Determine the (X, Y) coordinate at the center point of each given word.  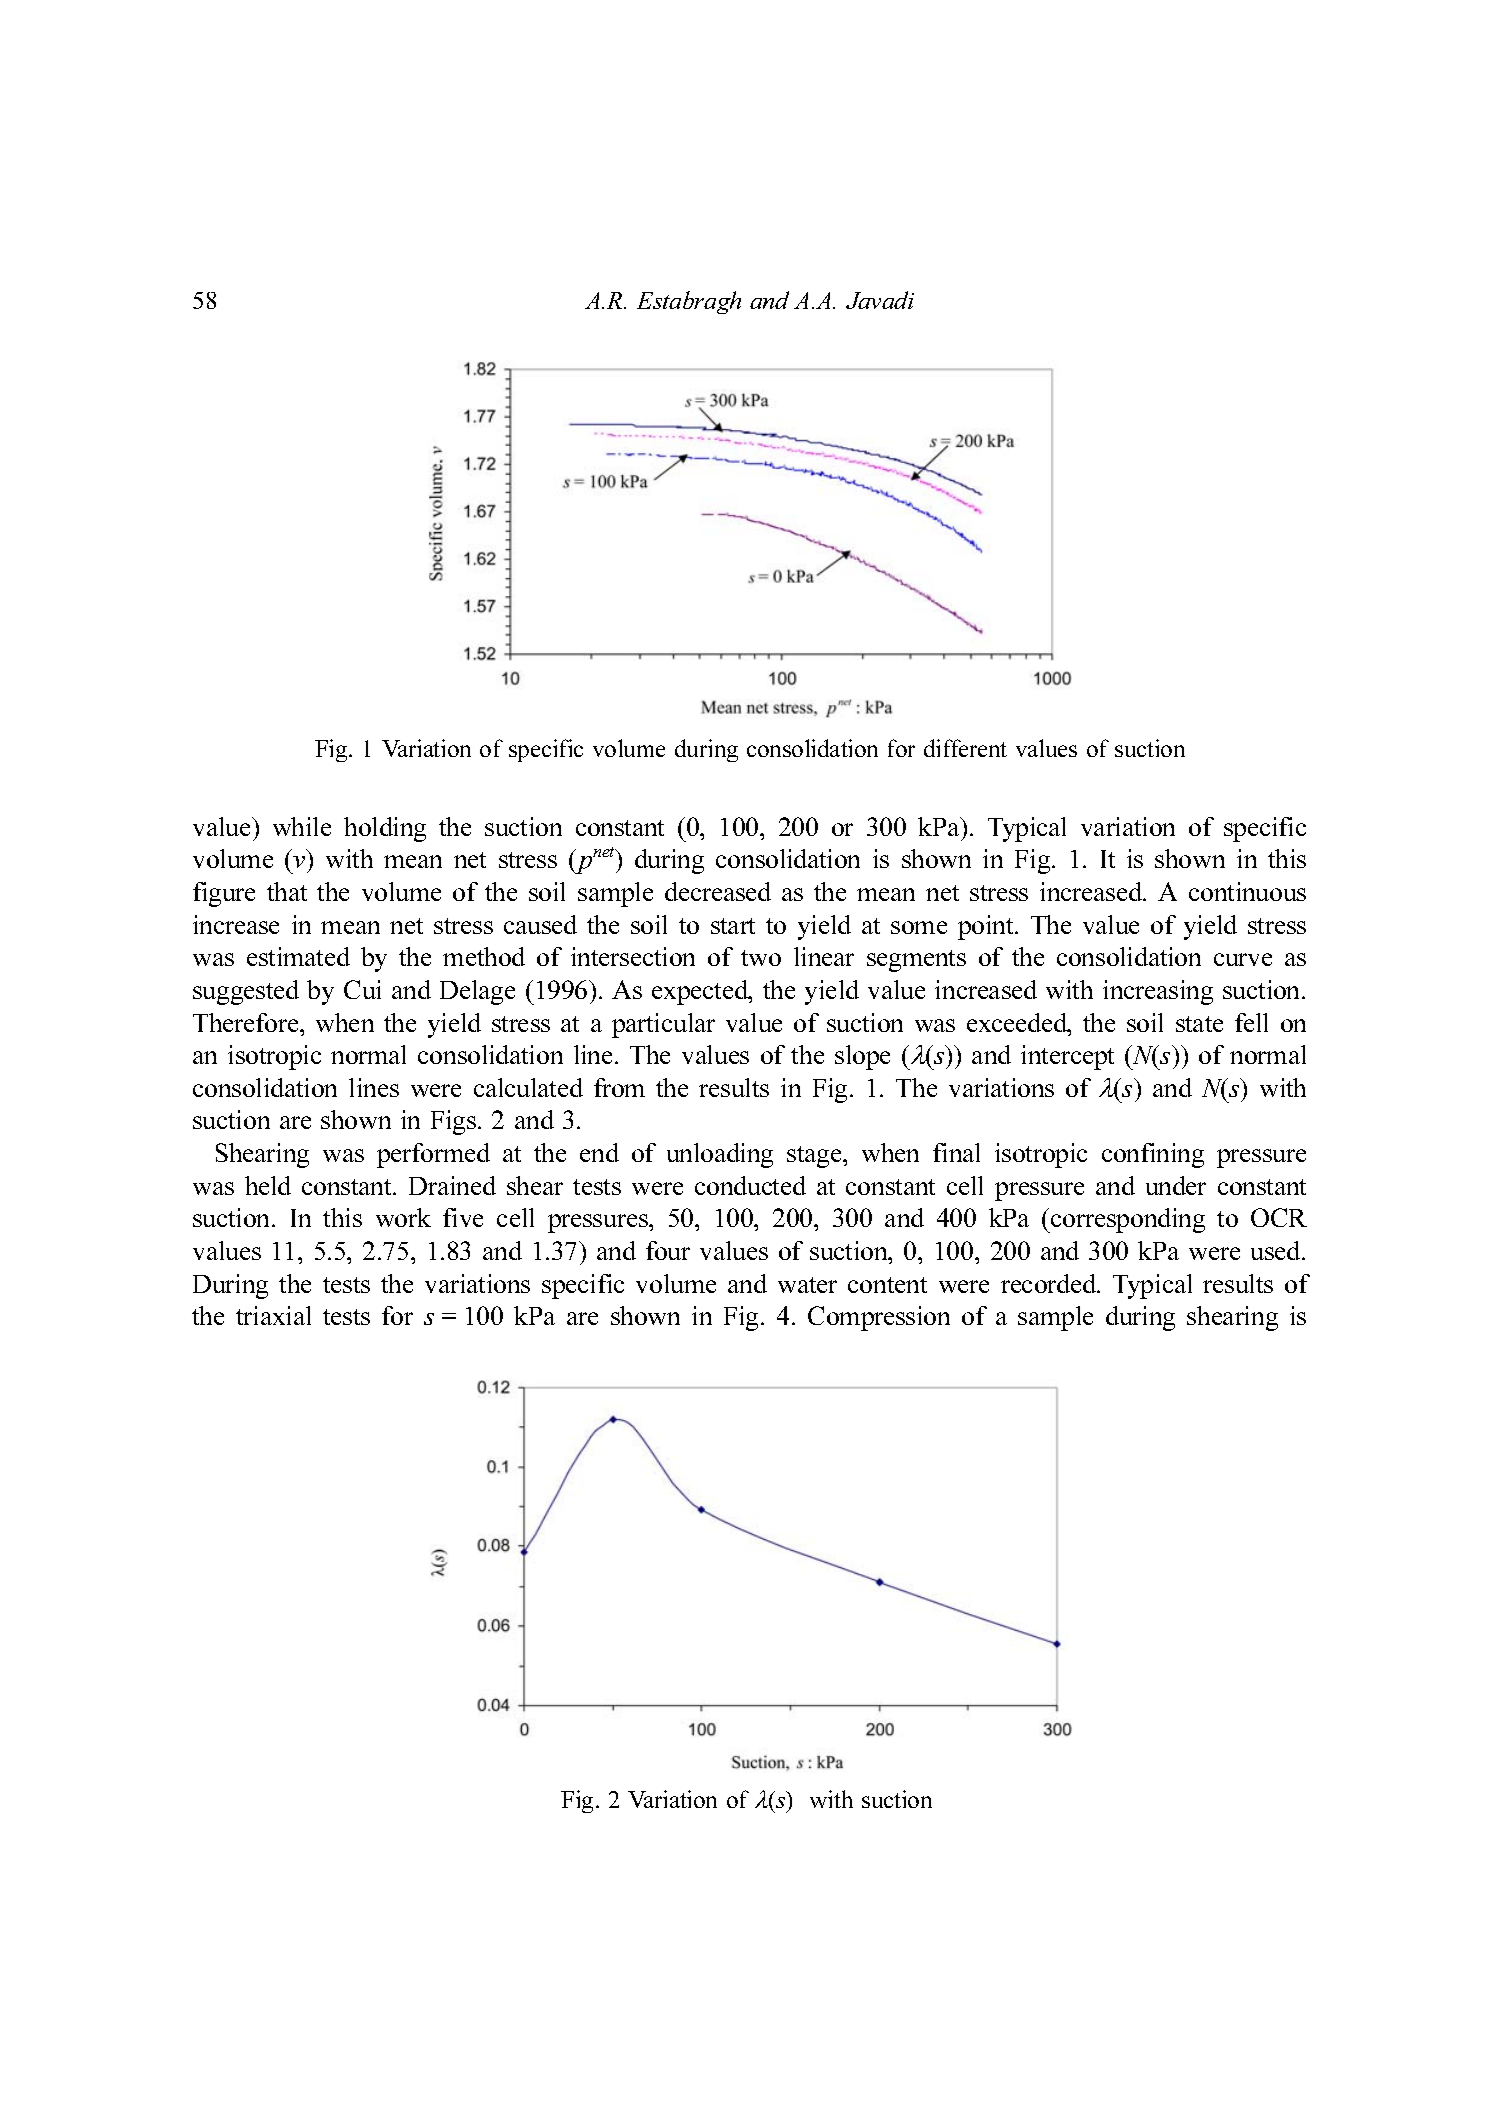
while (302, 826)
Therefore (247, 1022)
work (403, 1217)
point (987, 927)
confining (1153, 1155)
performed (433, 1155)
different (965, 748)
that (287, 891)
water (807, 1285)
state (1199, 1024)
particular (663, 1025)
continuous (1247, 891)
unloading (720, 1155)
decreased (718, 891)
